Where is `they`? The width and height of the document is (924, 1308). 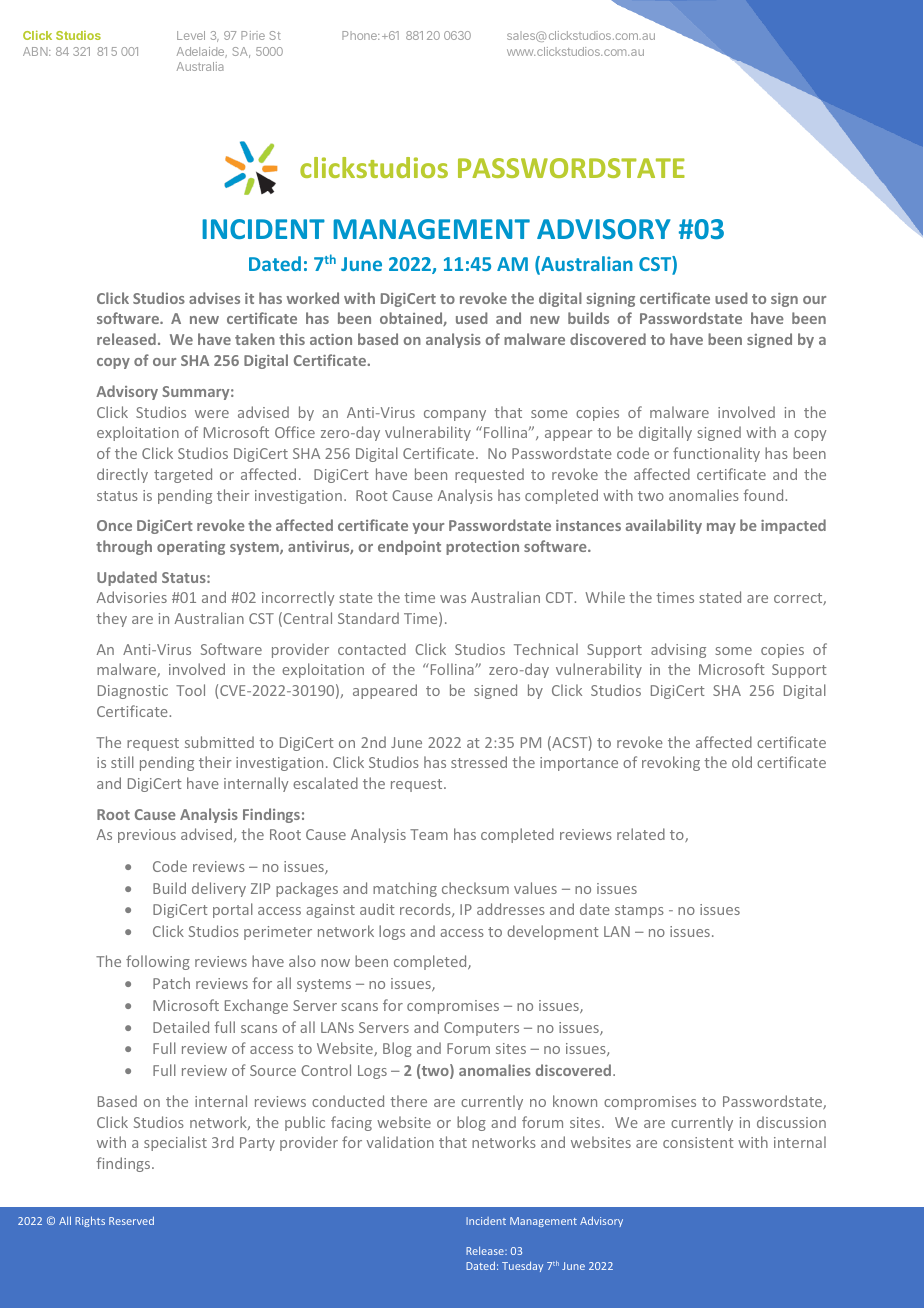
they is located at coordinates (111, 619).
